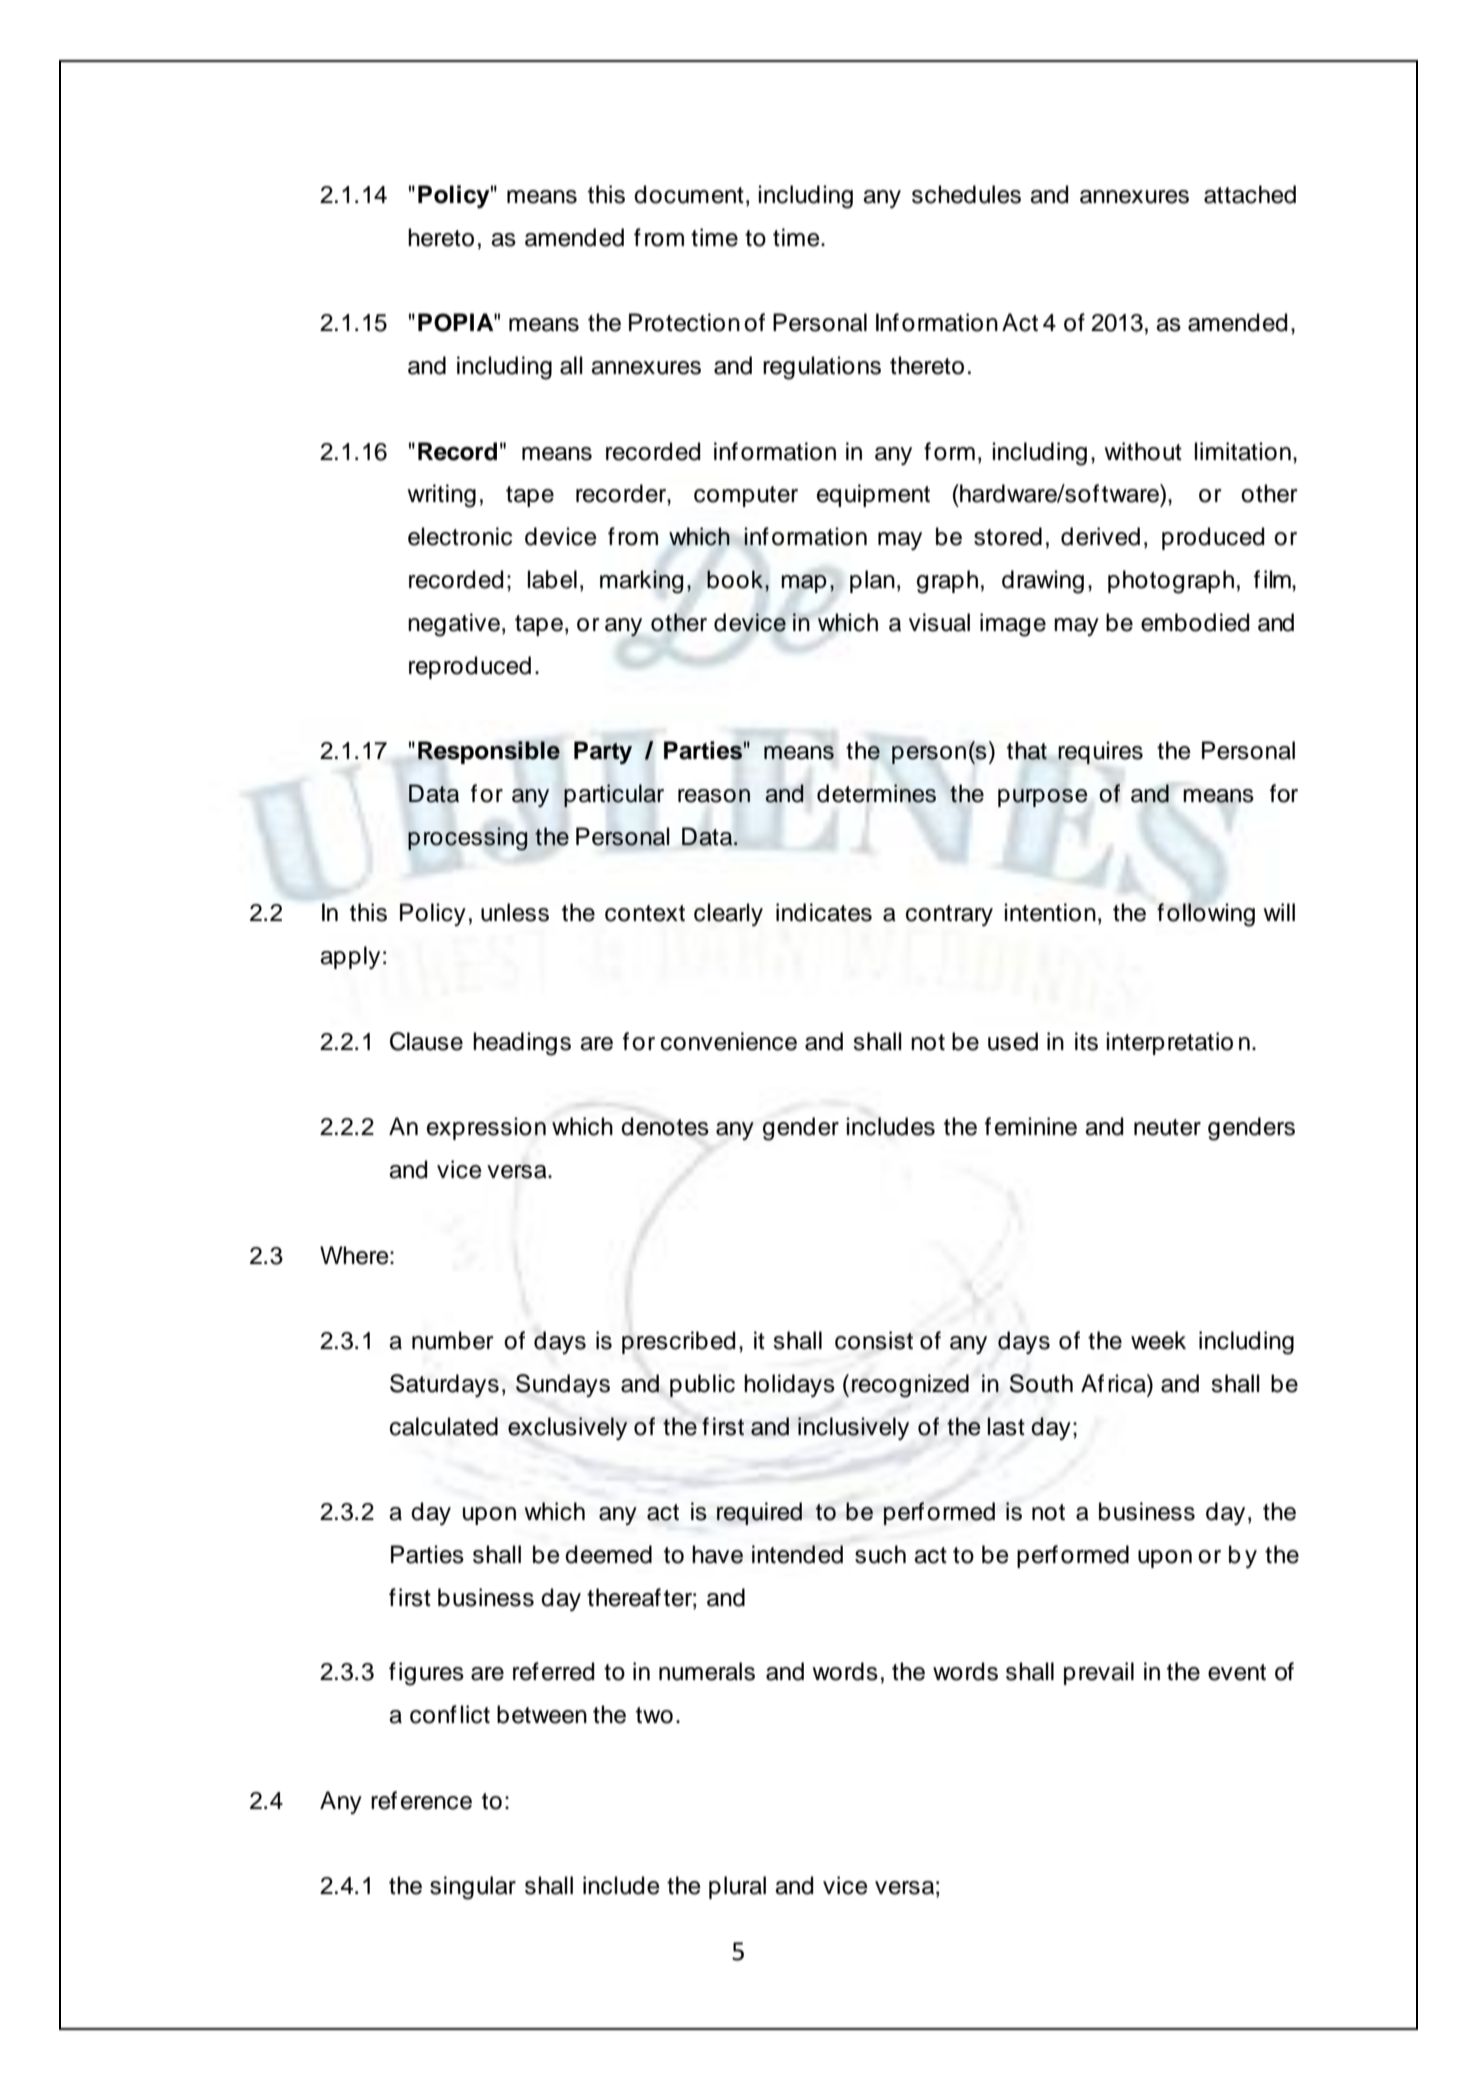 This document has height=2088, width=1476. What do you see at coordinates (473, 1888) in the document?
I see `singular` at bounding box center [473, 1888].
